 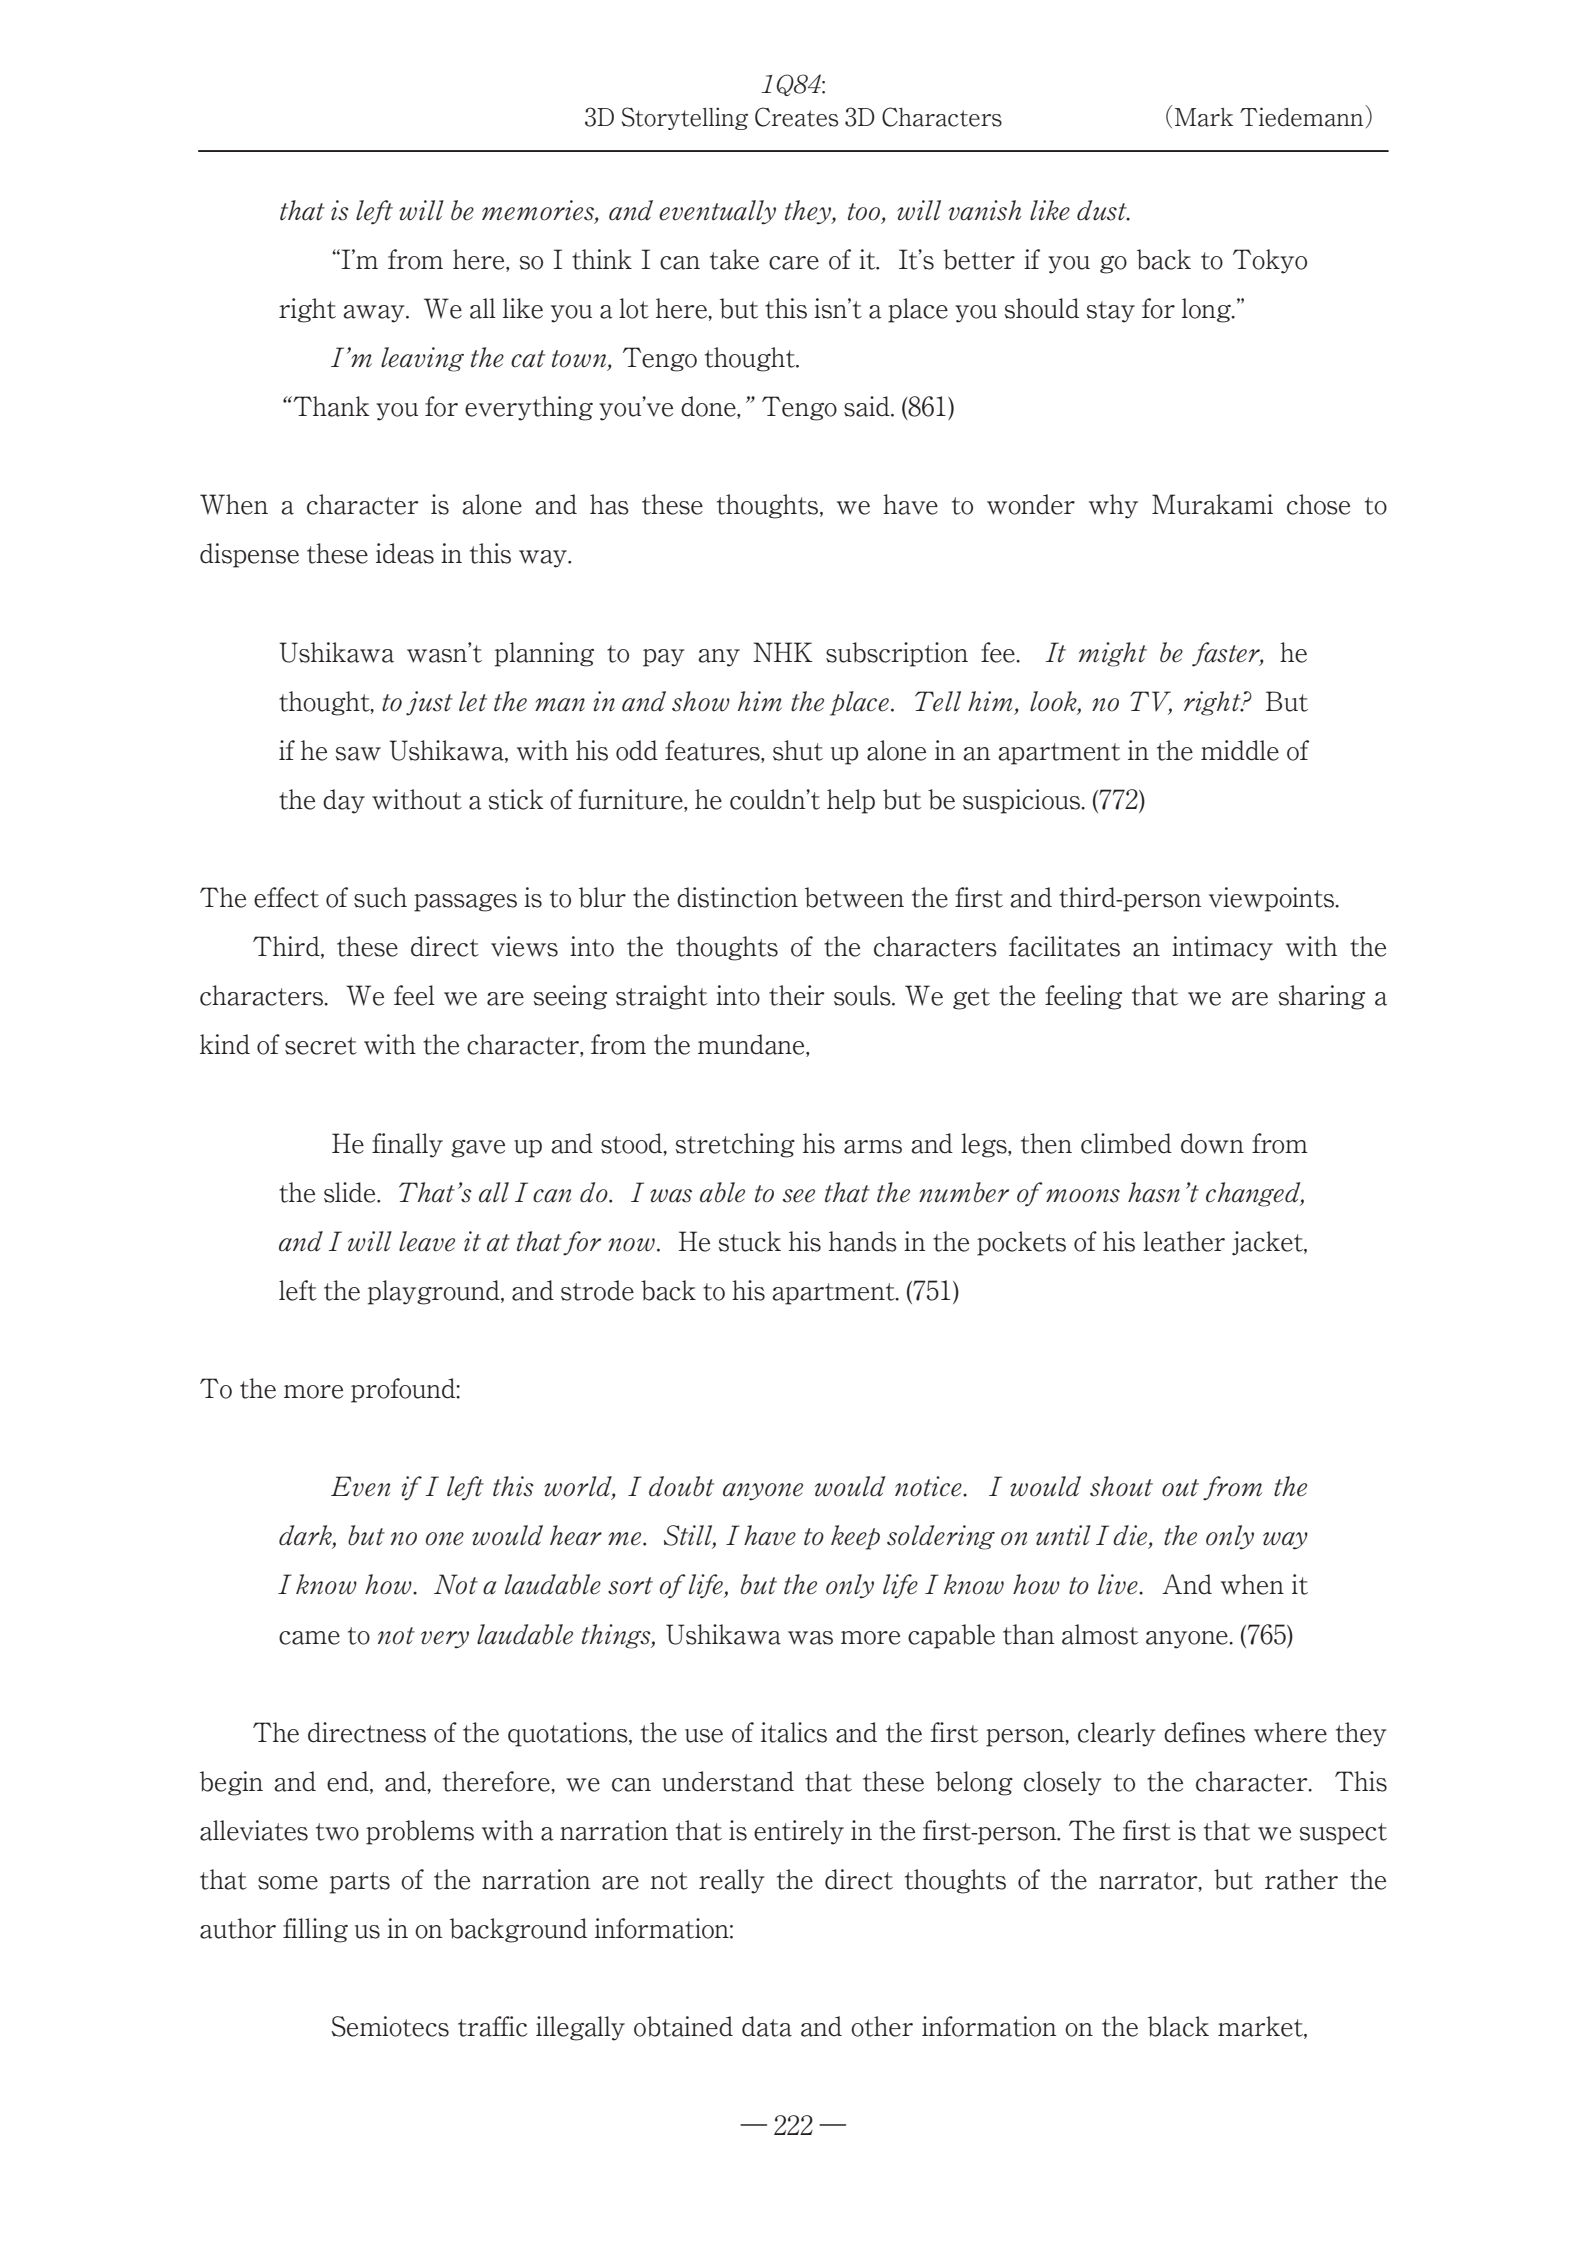 I want to click on Creates, so click(x=796, y=117).
